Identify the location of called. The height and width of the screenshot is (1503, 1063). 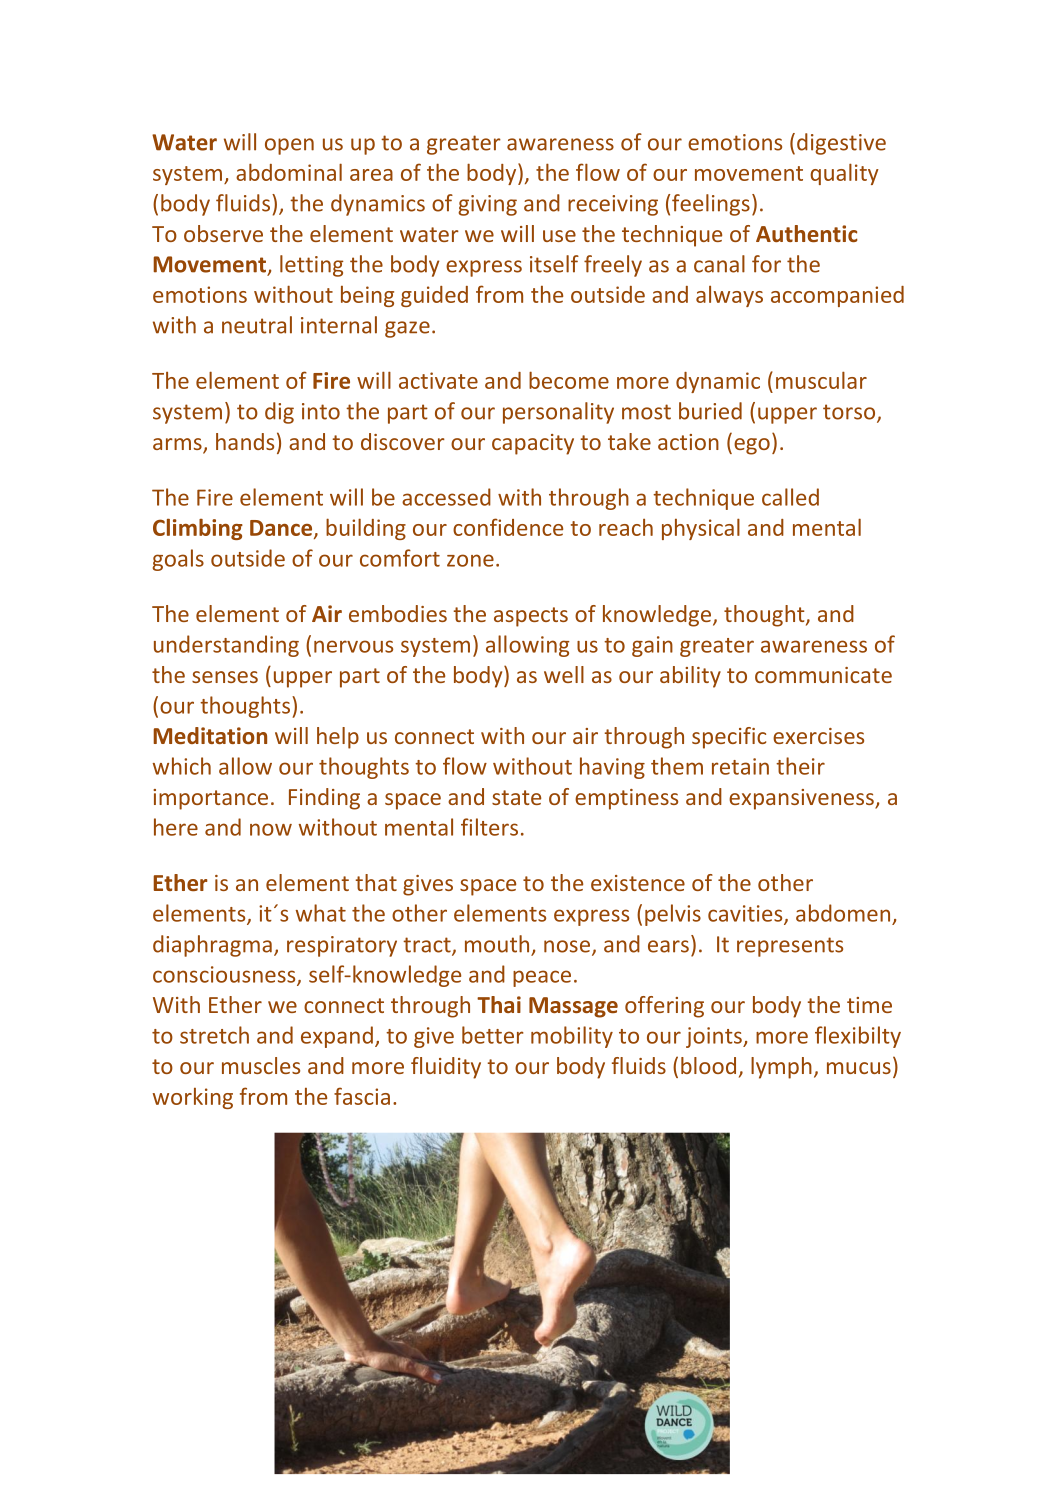
(790, 497).
